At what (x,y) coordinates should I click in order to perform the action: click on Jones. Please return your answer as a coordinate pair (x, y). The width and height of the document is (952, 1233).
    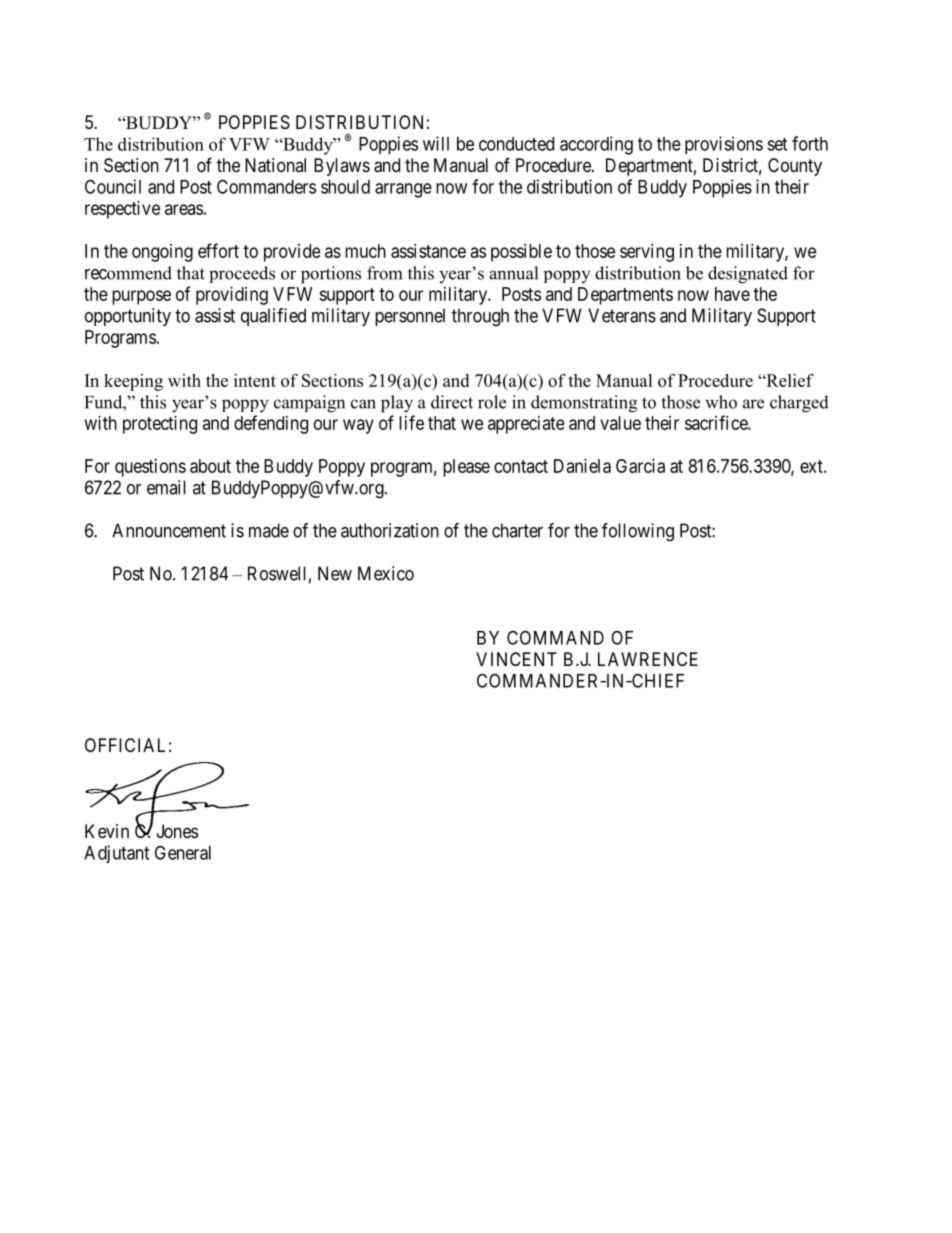
    Looking at the image, I should click on (177, 831).
